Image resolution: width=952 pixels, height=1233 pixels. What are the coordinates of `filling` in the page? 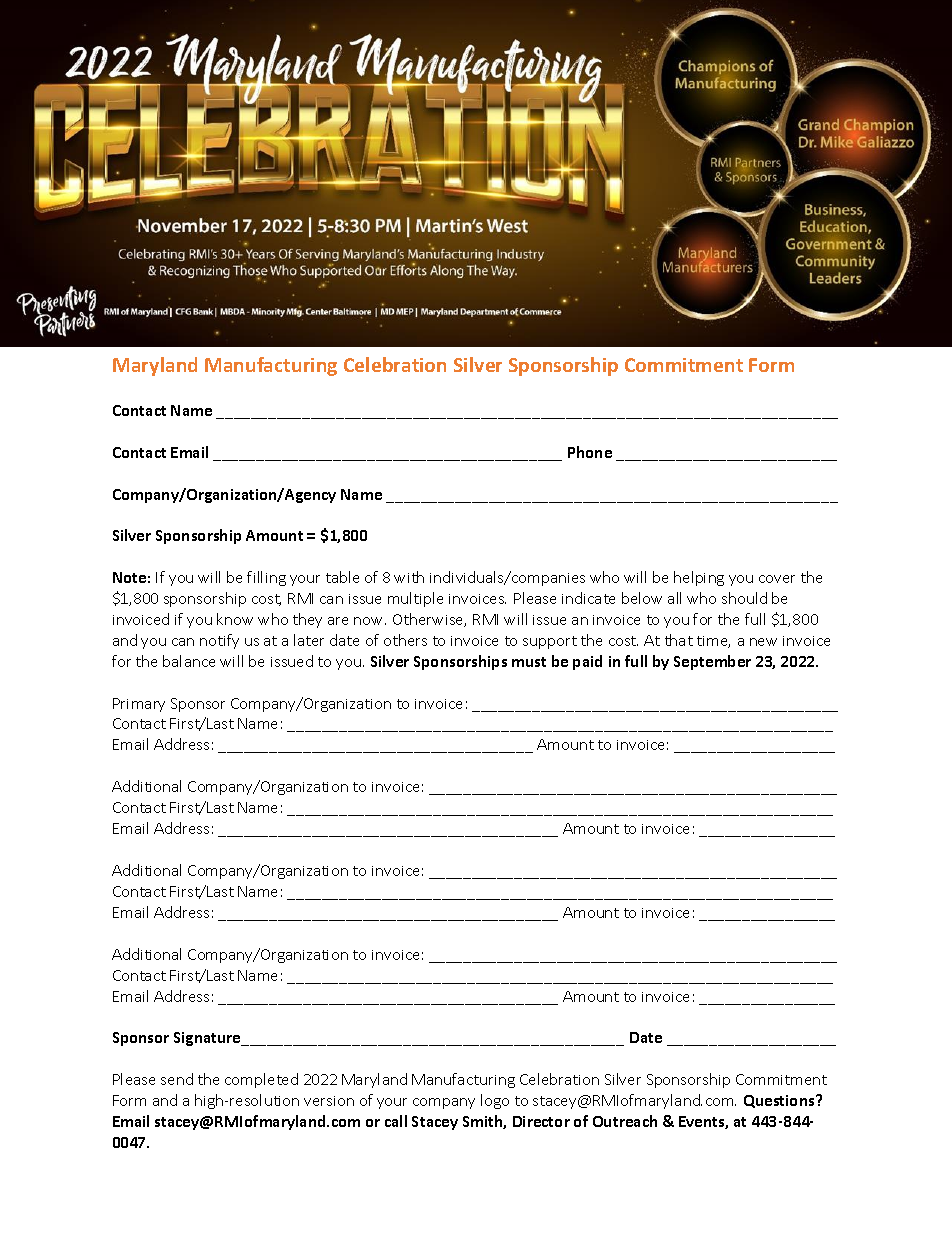 It's located at (266, 578).
